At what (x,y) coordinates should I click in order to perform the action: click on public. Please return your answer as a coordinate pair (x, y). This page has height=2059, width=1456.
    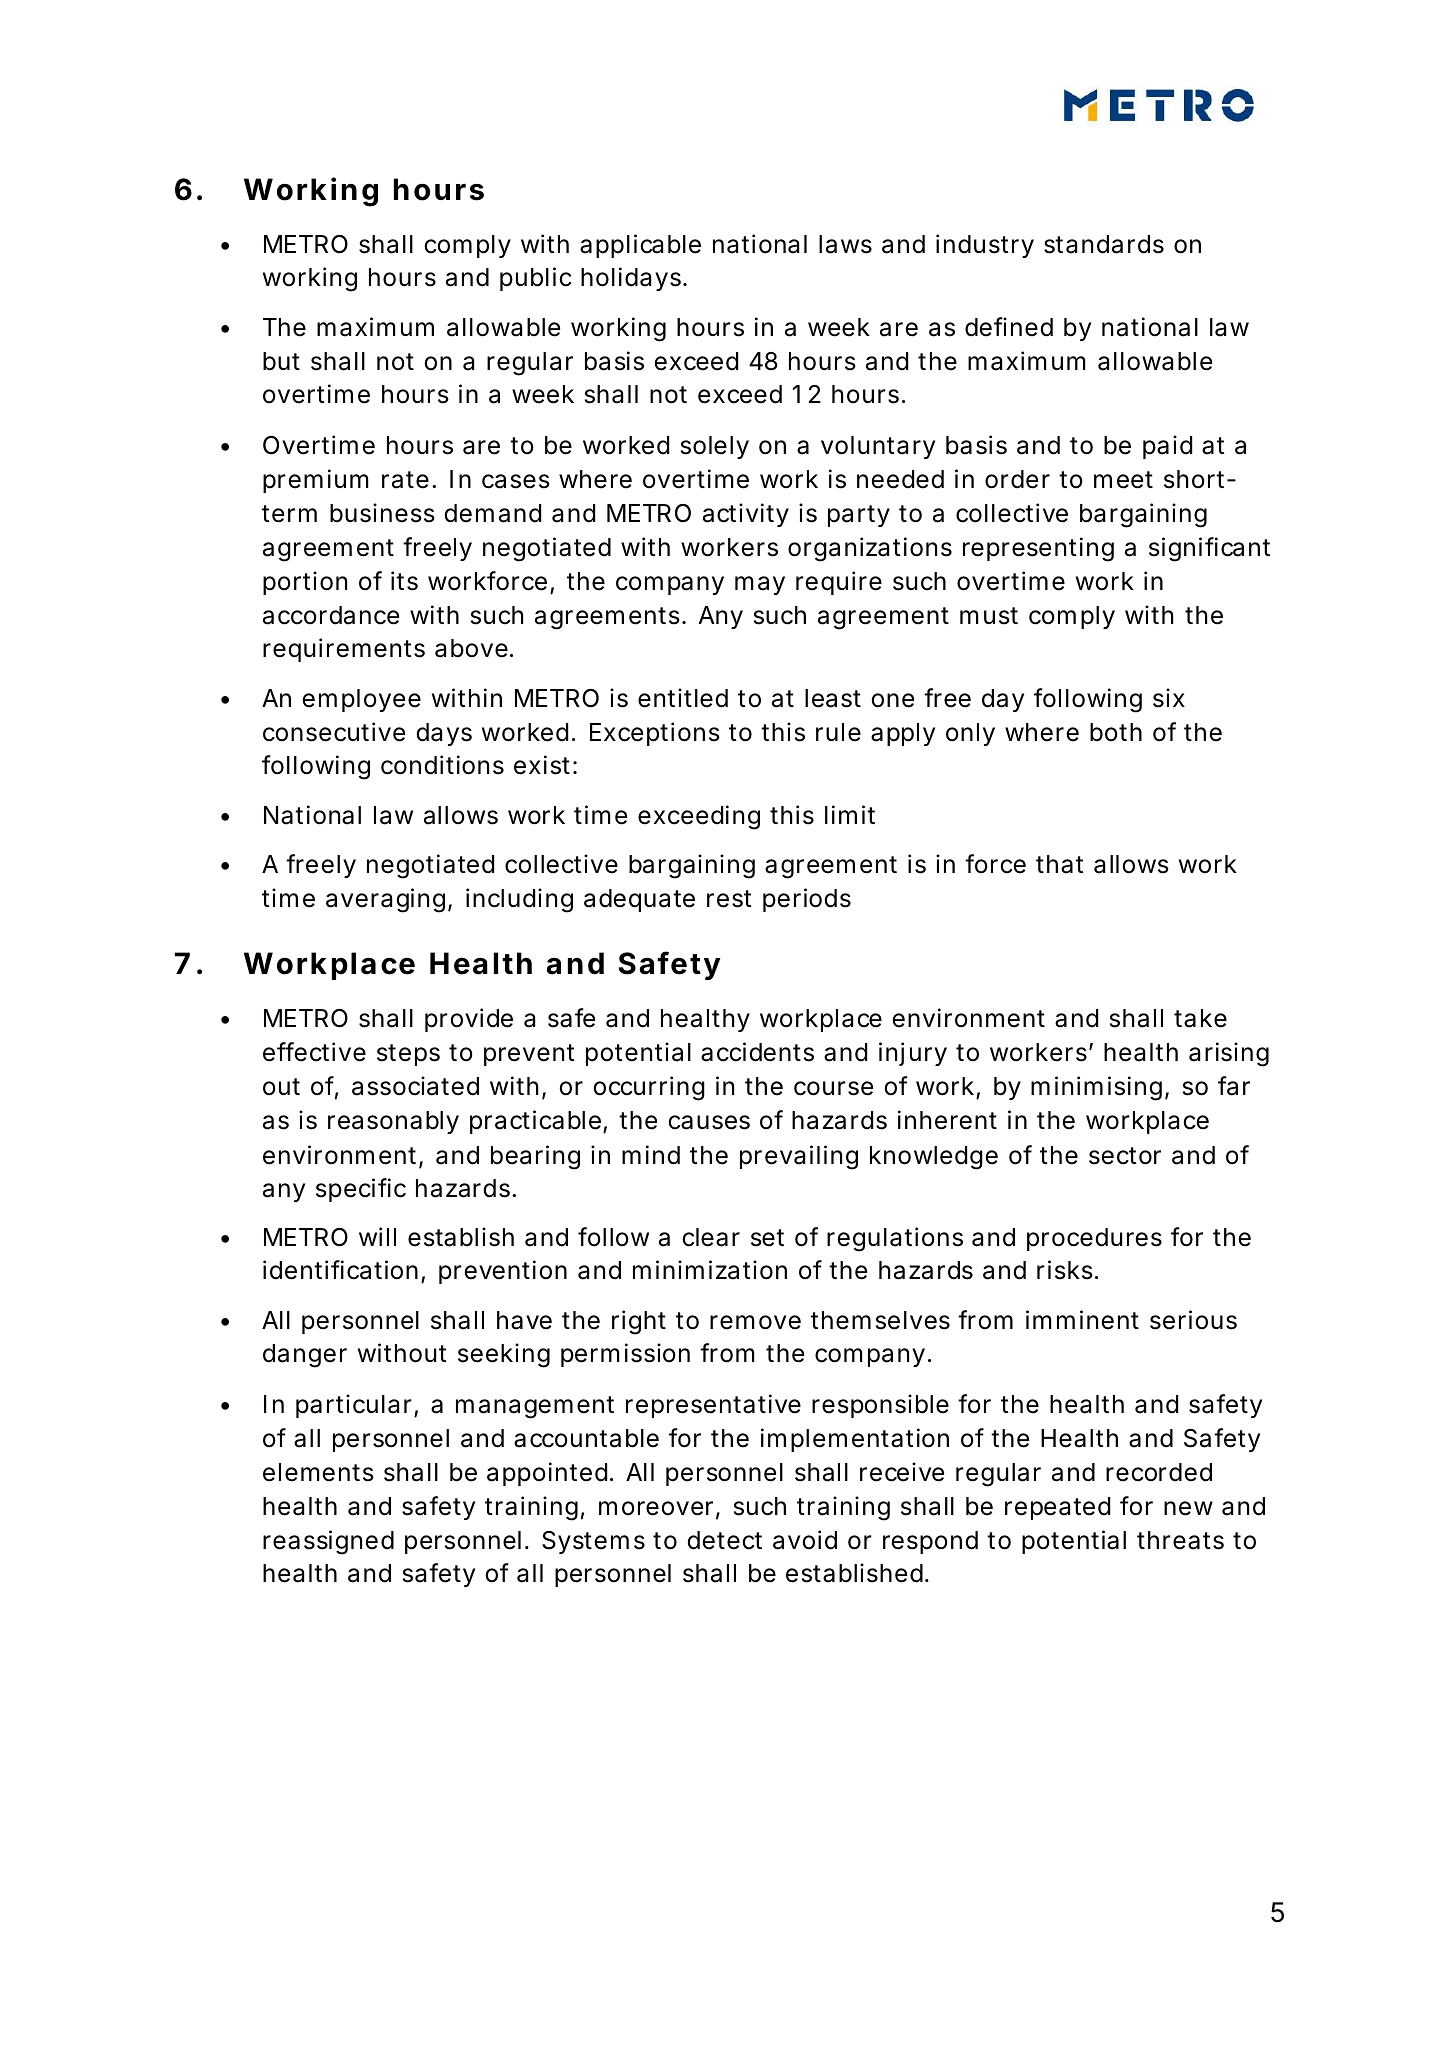
    Looking at the image, I should click on (535, 279).
